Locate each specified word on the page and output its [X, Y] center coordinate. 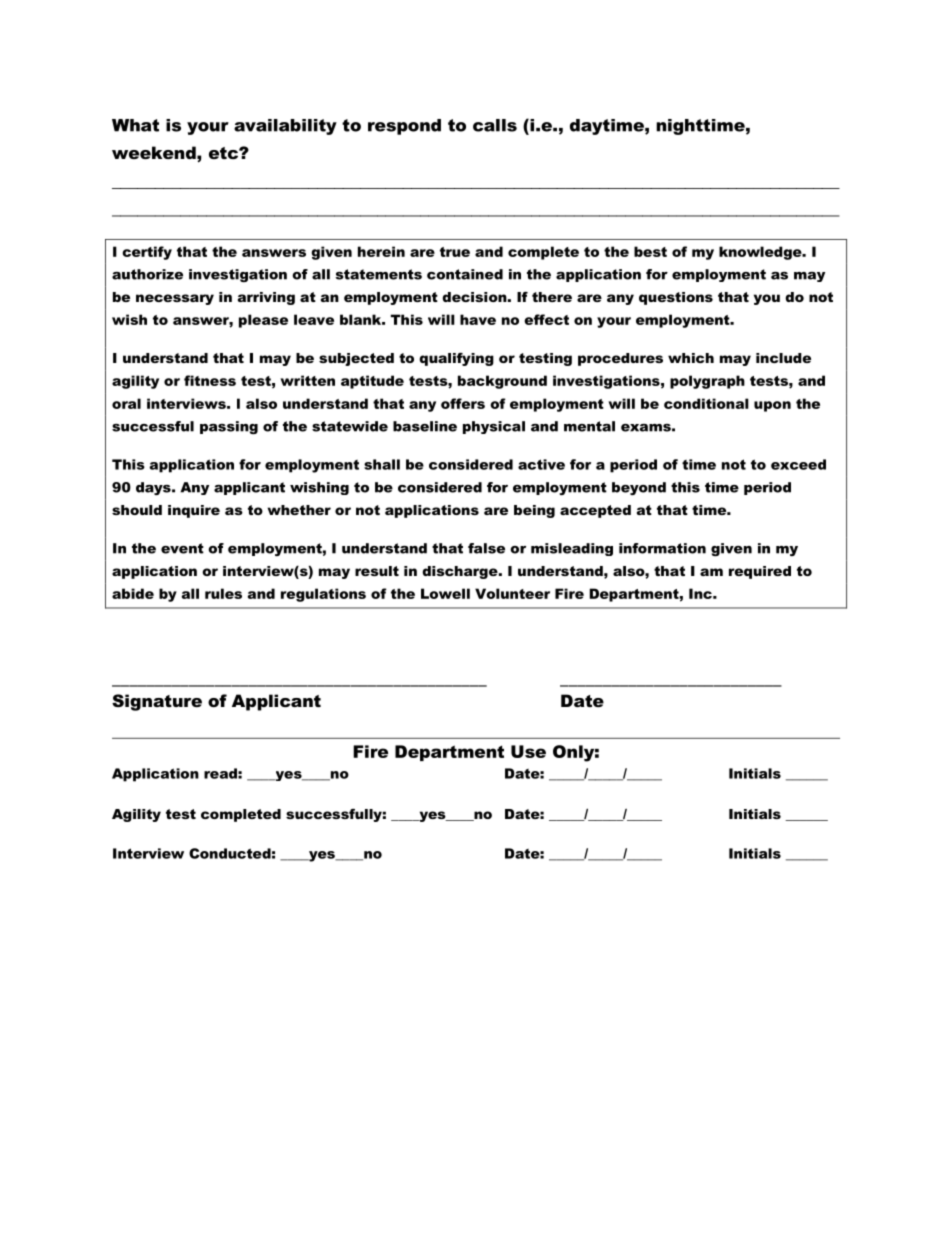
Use [528, 751]
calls [495, 125]
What [135, 125]
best [650, 251]
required [760, 572]
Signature [157, 702]
